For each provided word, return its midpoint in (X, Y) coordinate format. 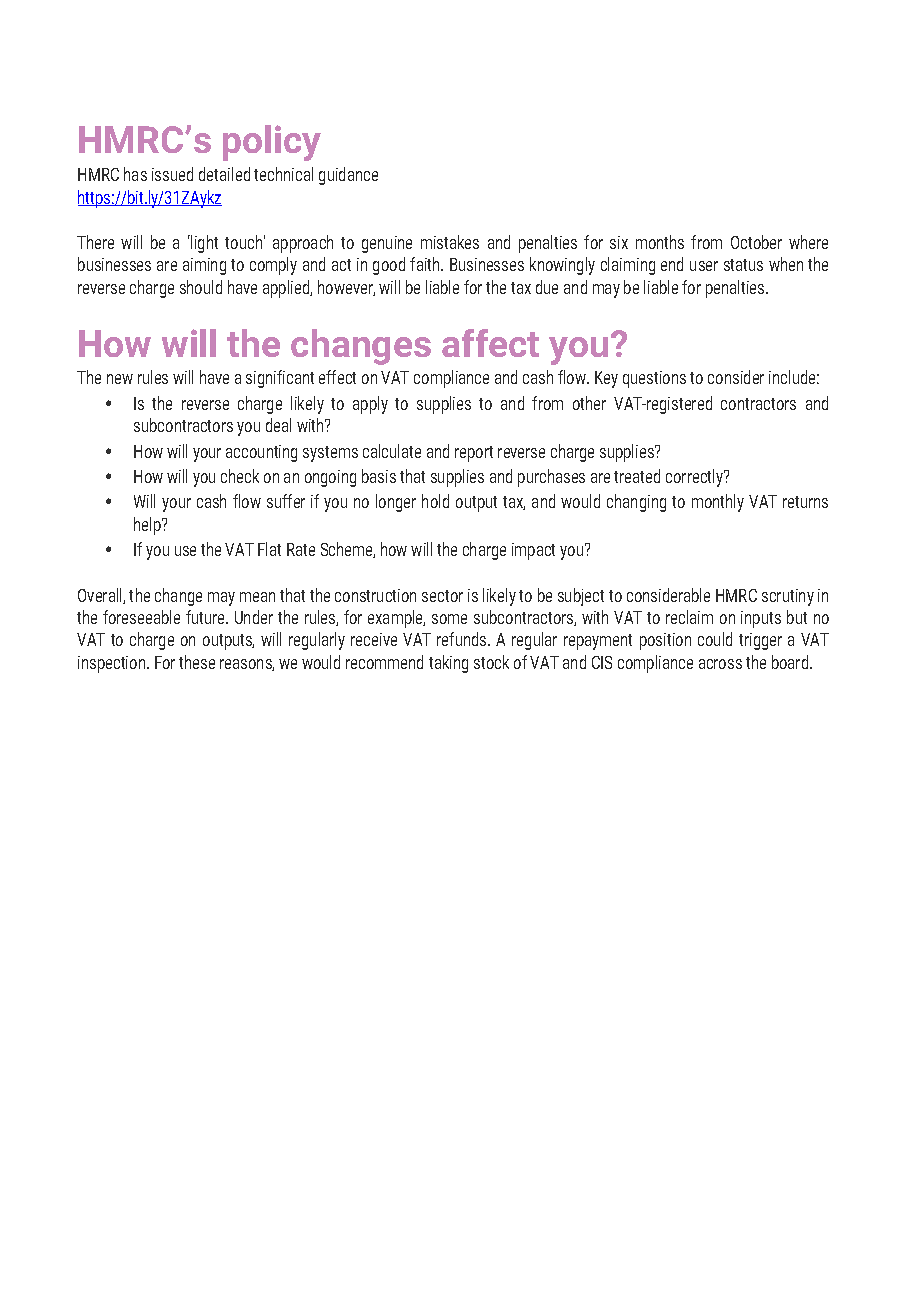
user (704, 266)
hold (435, 501)
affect (490, 343)
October (756, 242)
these (197, 662)
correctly (696, 478)
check (240, 476)
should (201, 287)
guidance (348, 176)
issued (172, 174)
